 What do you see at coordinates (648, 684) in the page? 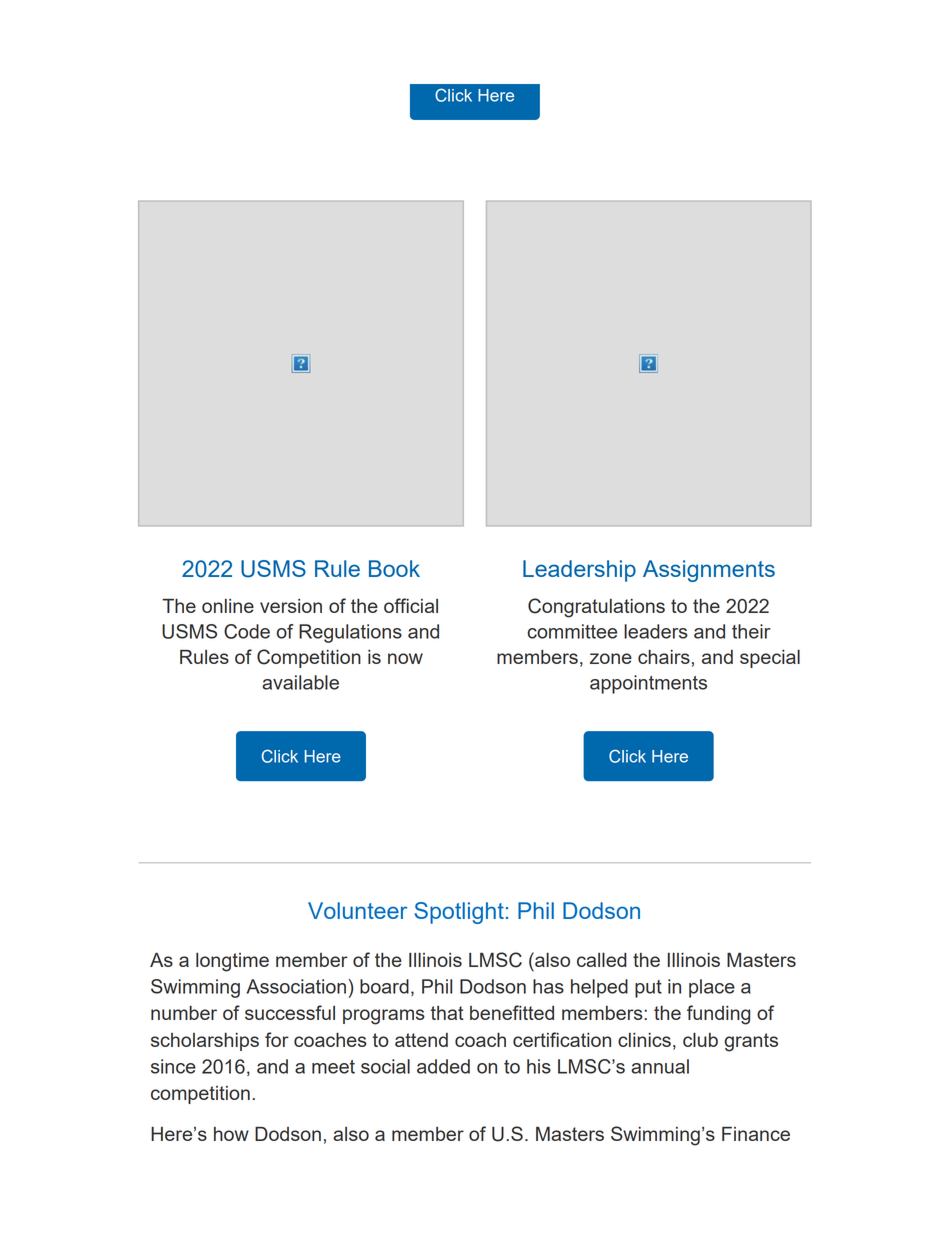
I see `appointments` at bounding box center [648, 684].
